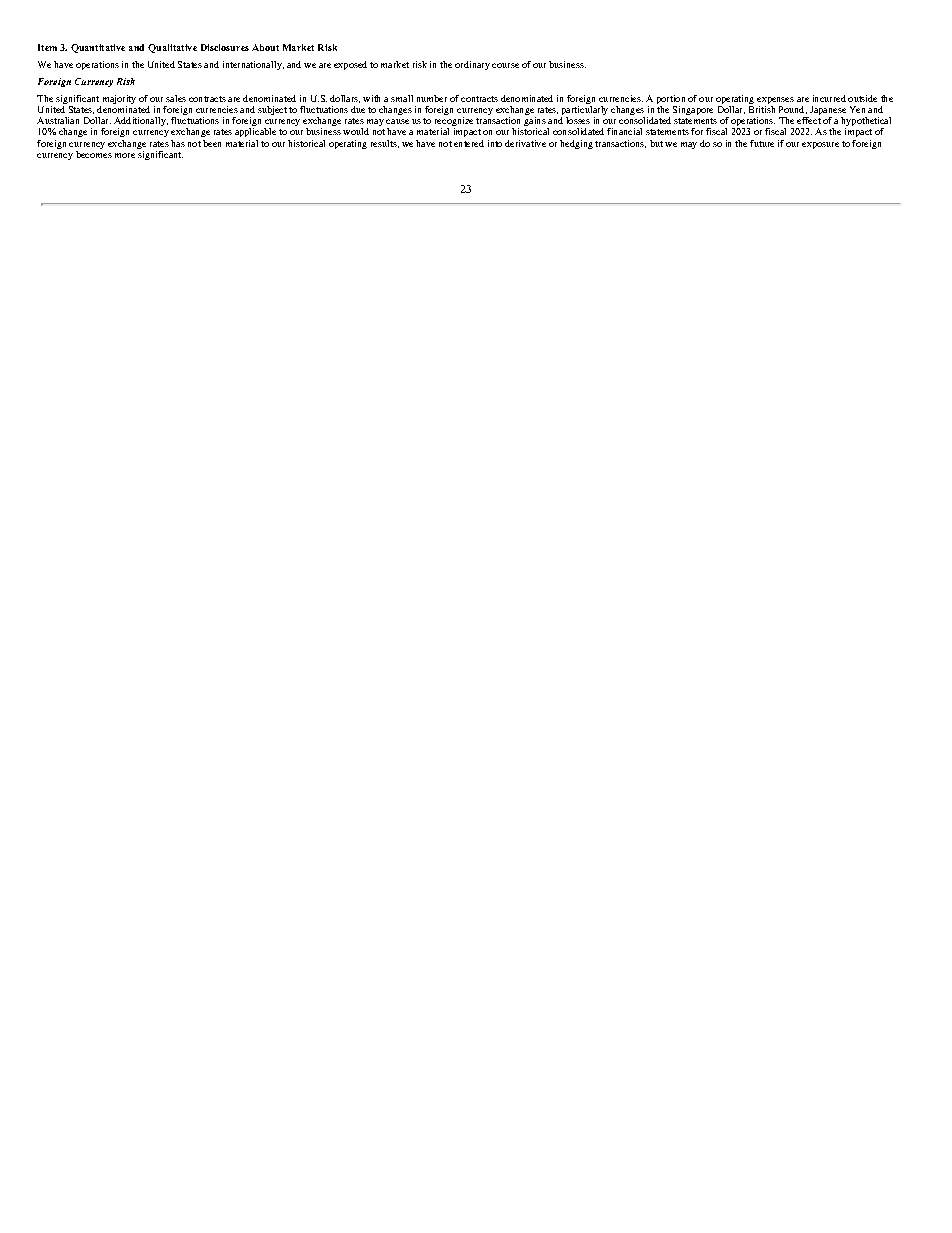  What do you see at coordinates (505, 65) in the screenshot?
I see `course` at bounding box center [505, 65].
